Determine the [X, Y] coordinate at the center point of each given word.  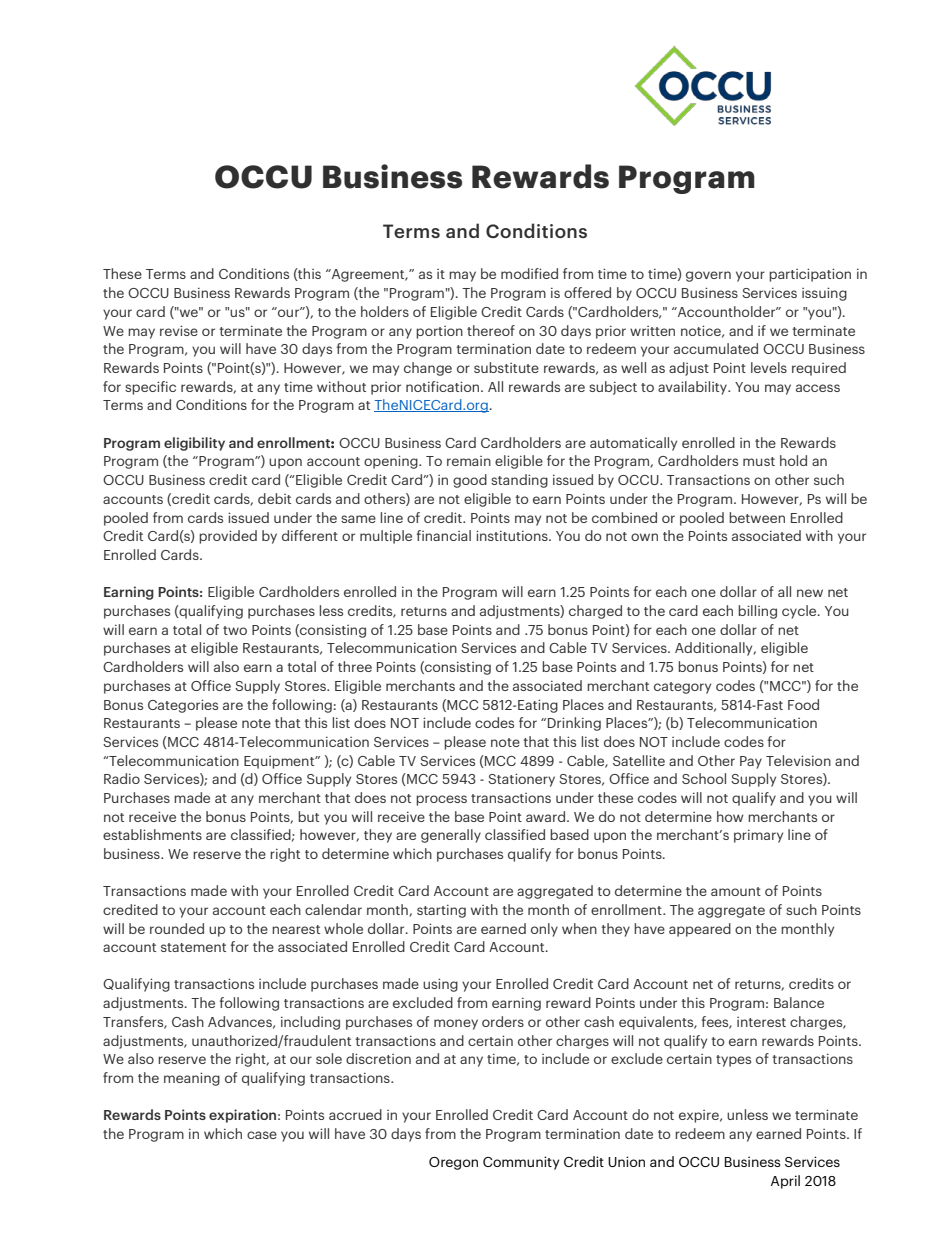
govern [708, 276]
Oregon [453, 1163]
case [262, 1135]
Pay [751, 762]
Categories [183, 706]
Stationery [521, 780]
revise [179, 330]
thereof [491, 330]
